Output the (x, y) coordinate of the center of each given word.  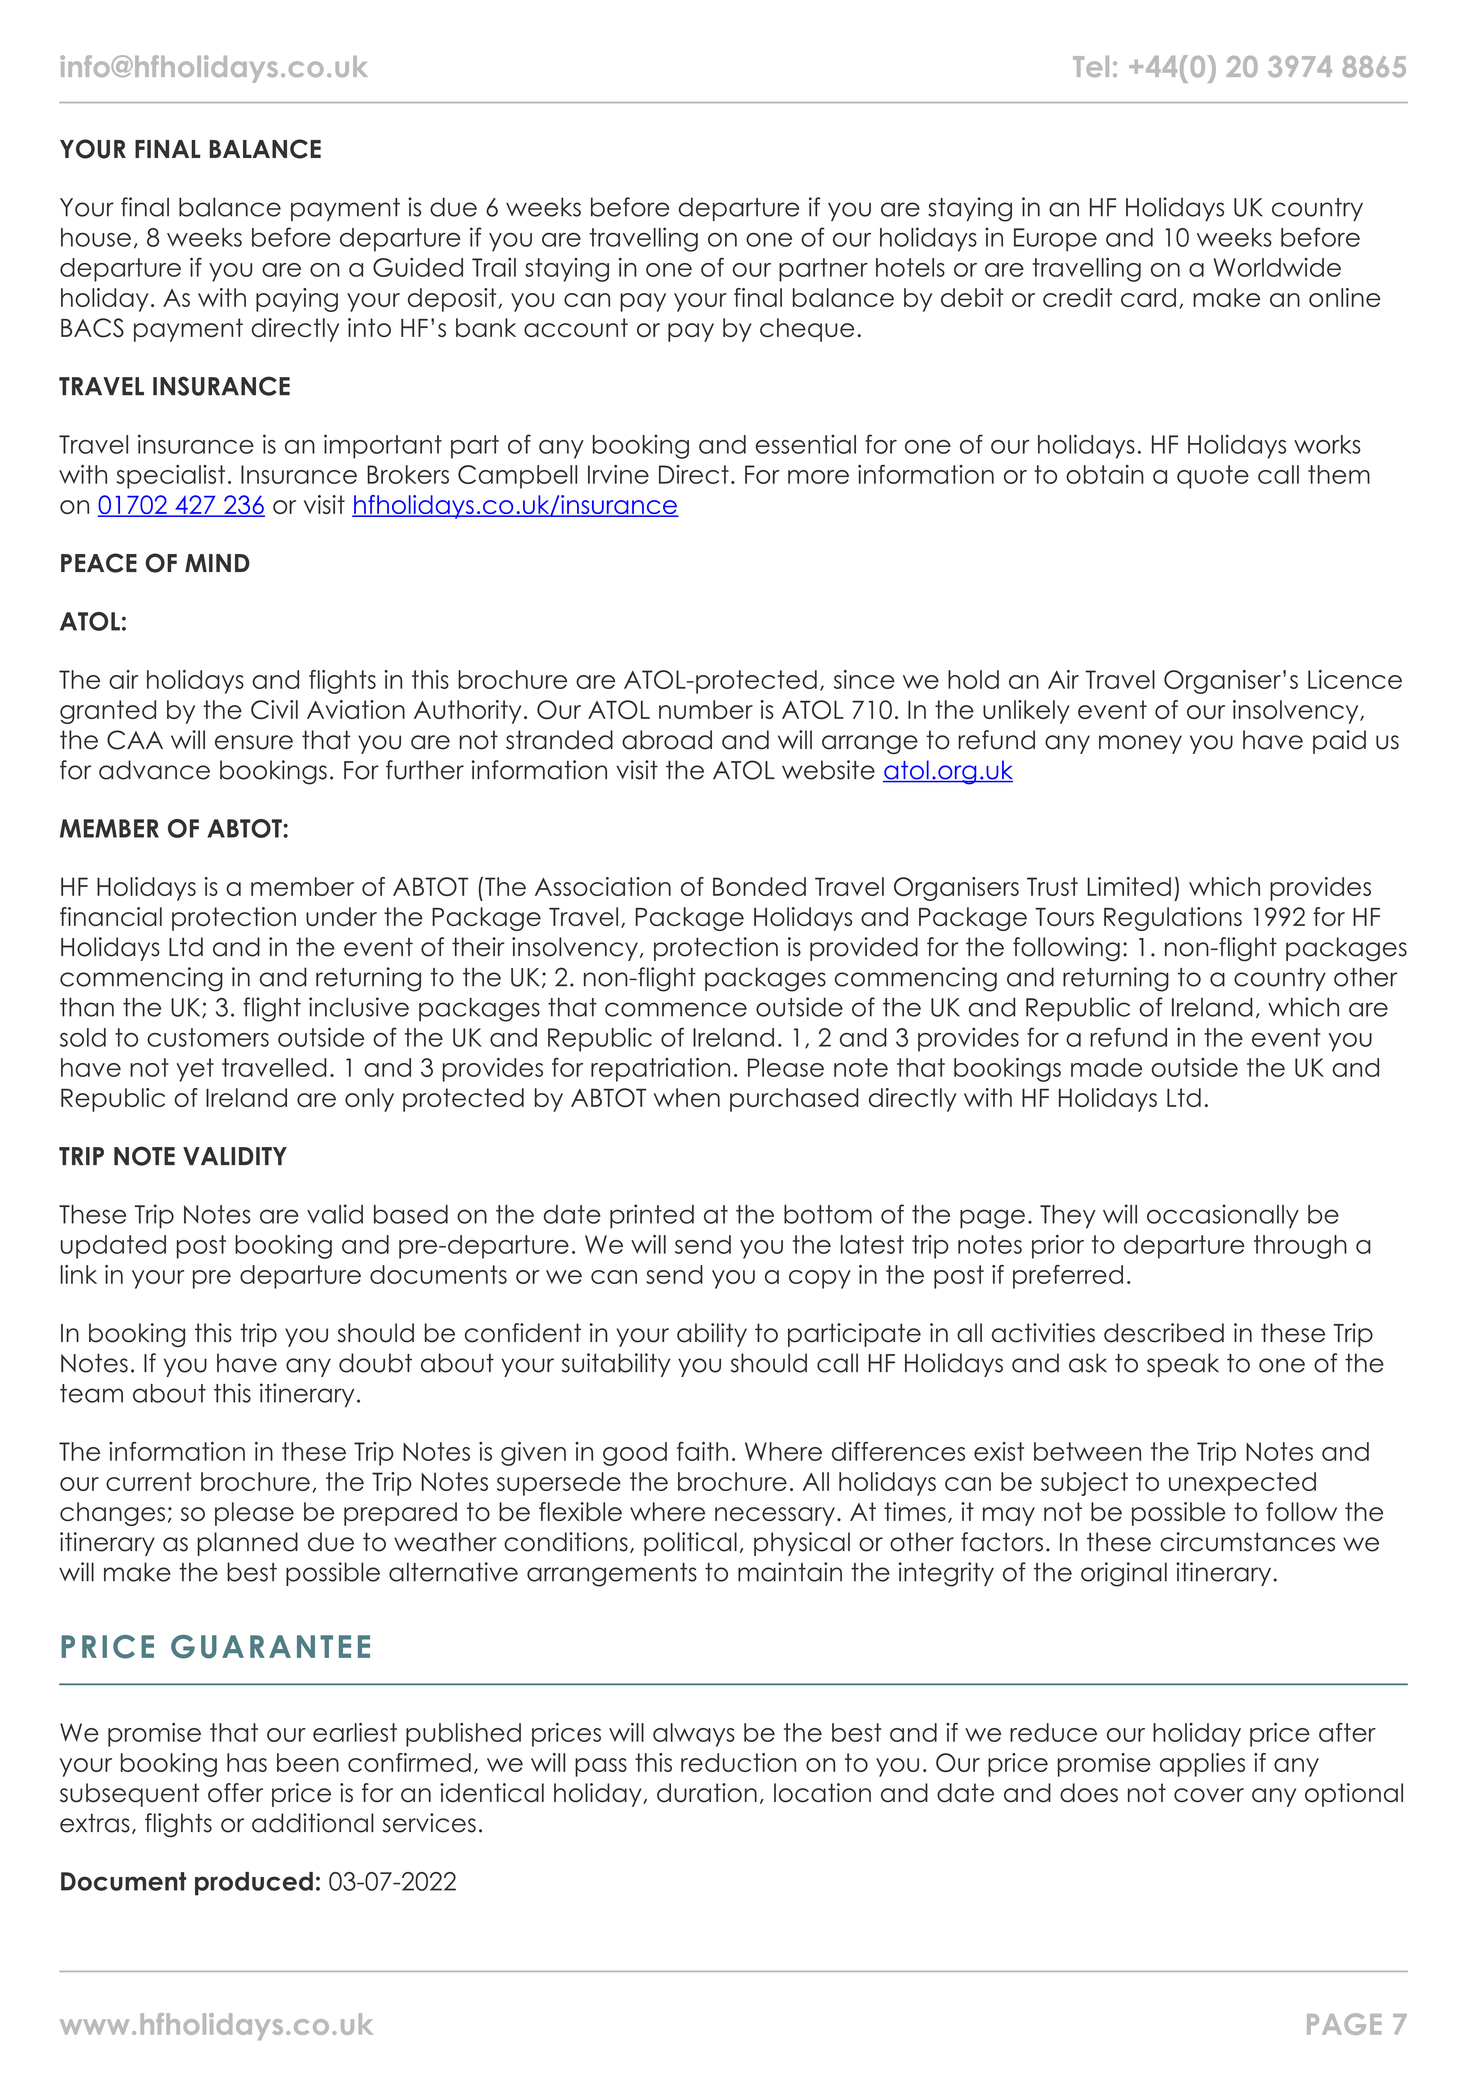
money (1140, 744)
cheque (807, 330)
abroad (667, 740)
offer (235, 1793)
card (1148, 297)
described (1164, 1333)
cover (1209, 1795)
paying (297, 300)
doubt (375, 1363)
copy (820, 1279)
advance (154, 770)
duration (707, 1793)
